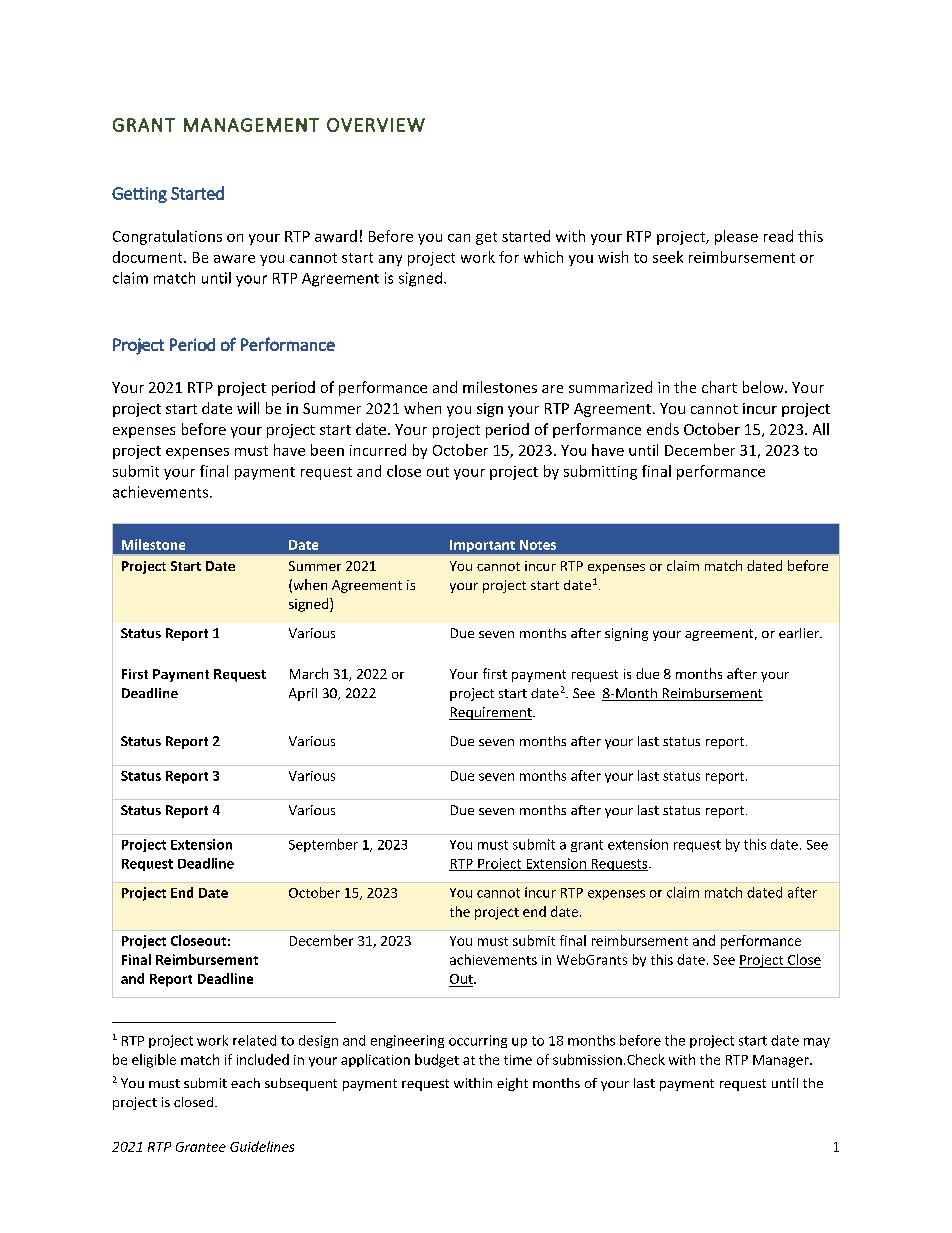  What do you see at coordinates (251, 125) in the image?
I see `MANAGEMENT` at bounding box center [251, 125].
